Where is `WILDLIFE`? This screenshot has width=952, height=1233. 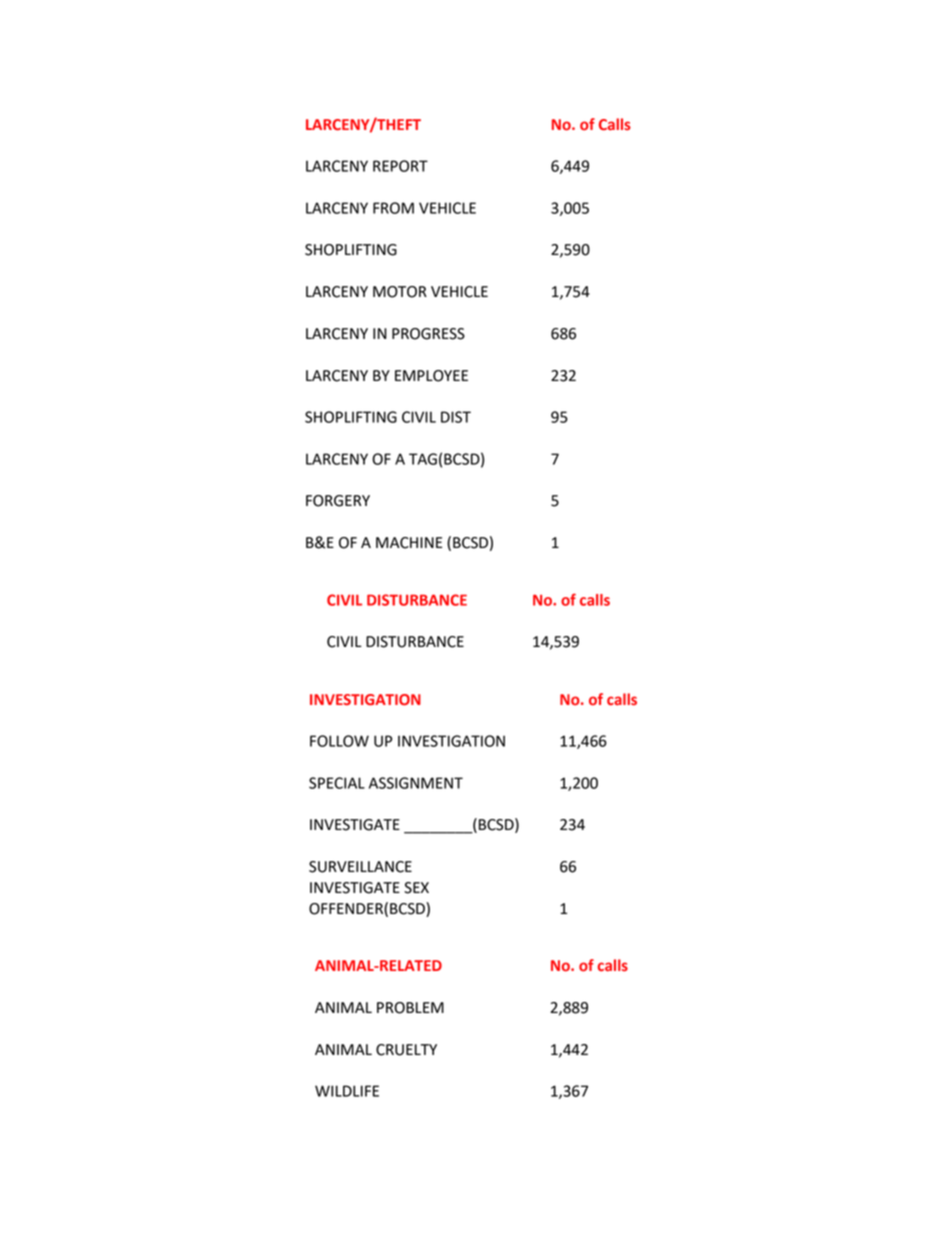
WILDLIFE is located at coordinates (347, 1091).
